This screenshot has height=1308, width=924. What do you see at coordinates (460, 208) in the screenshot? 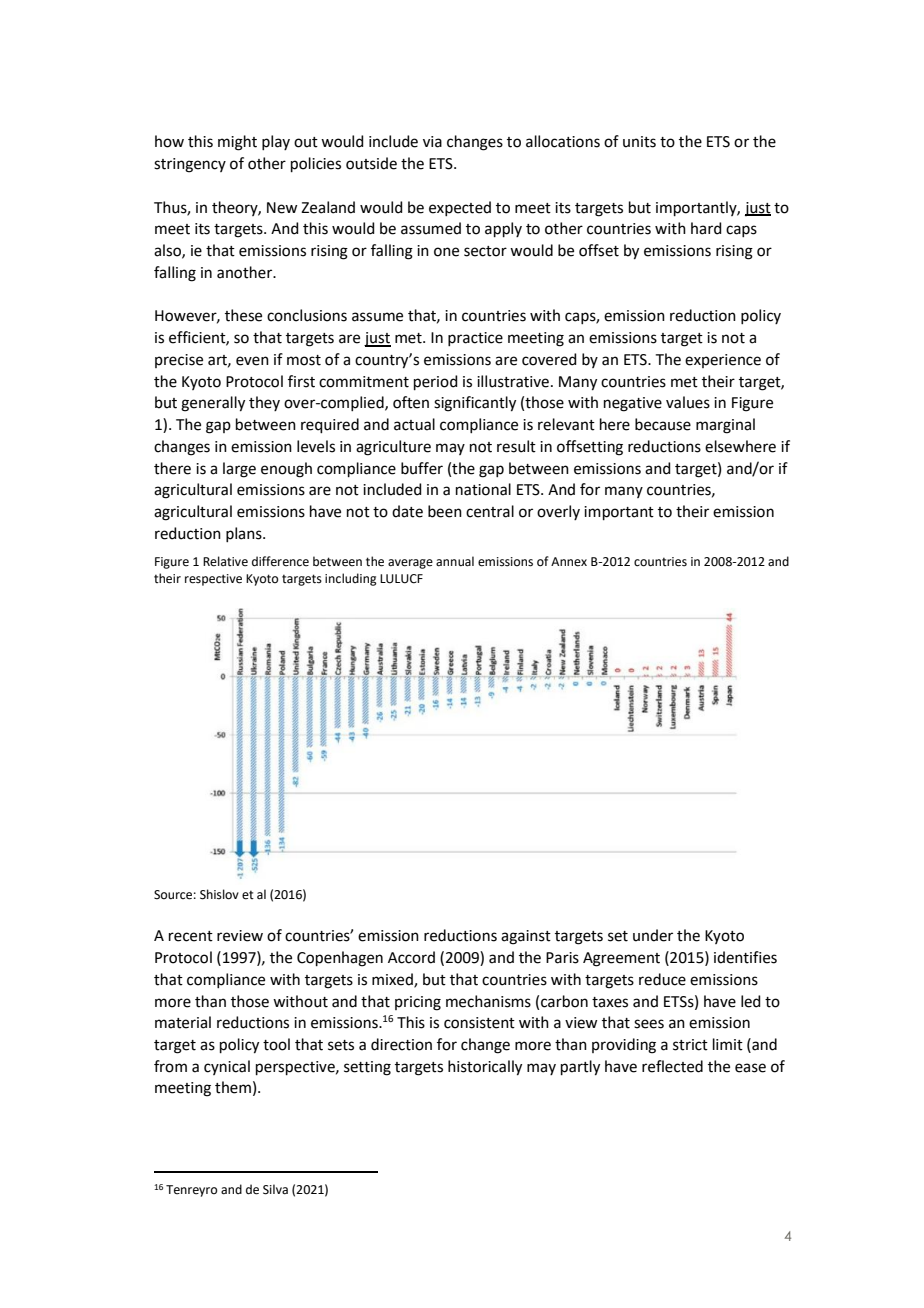
I see `expected` at bounding box center [460, 208].
